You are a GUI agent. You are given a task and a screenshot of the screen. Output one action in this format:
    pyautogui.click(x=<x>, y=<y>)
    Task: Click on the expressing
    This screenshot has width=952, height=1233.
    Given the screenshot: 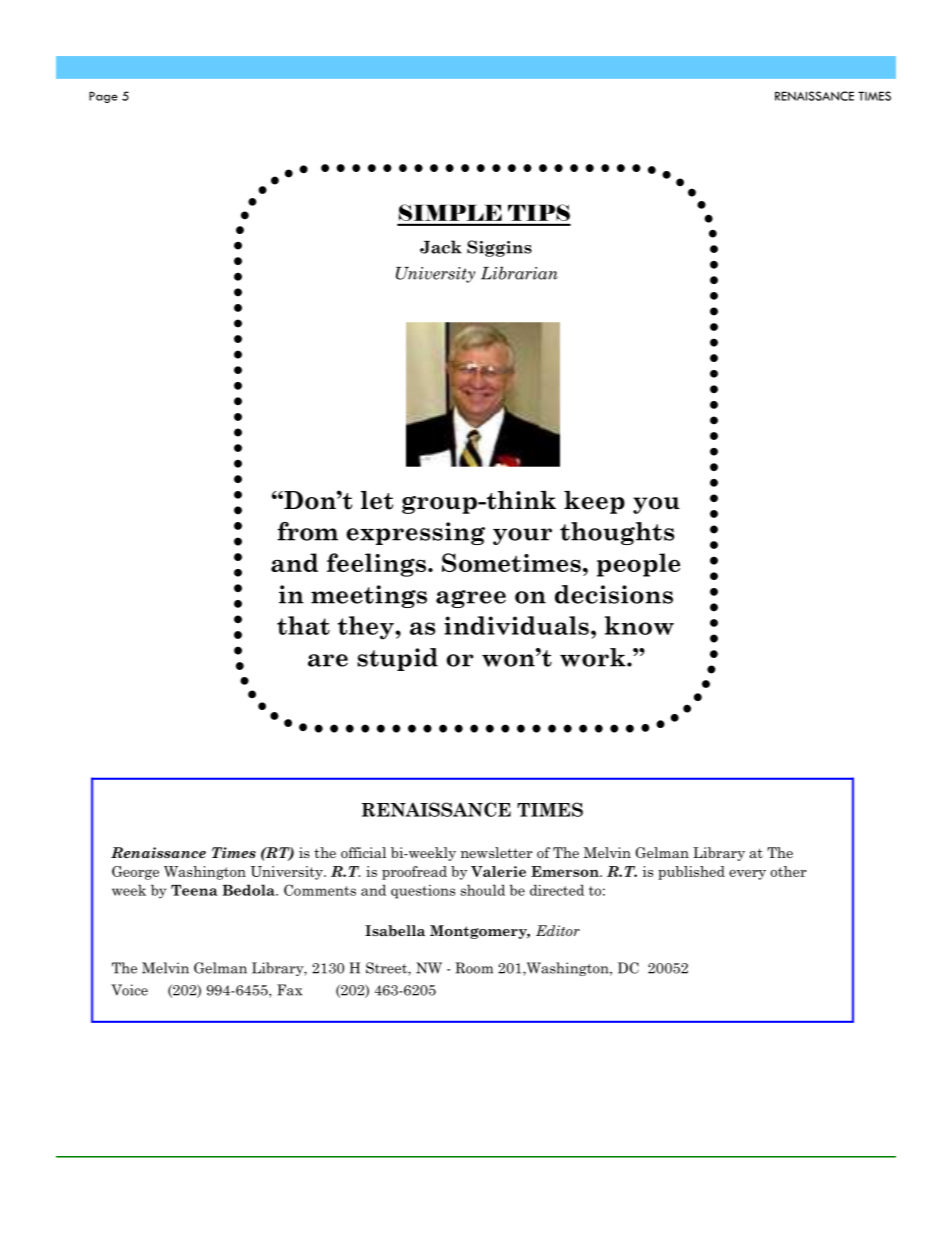 What is the action you would take?
    pyautogui.click(x=415, y=533)
